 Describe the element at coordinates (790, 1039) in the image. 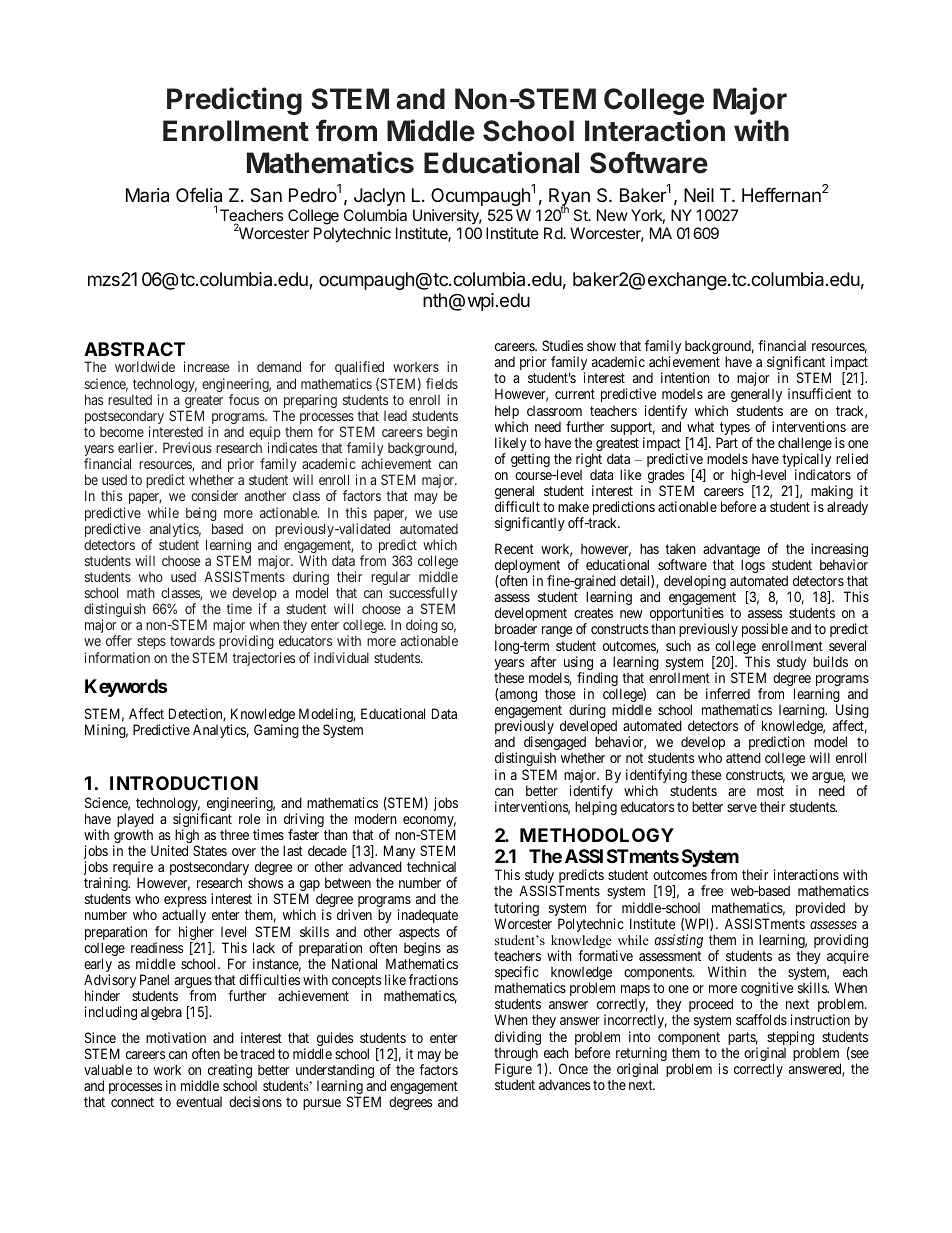

I see `stepping` at that location.
